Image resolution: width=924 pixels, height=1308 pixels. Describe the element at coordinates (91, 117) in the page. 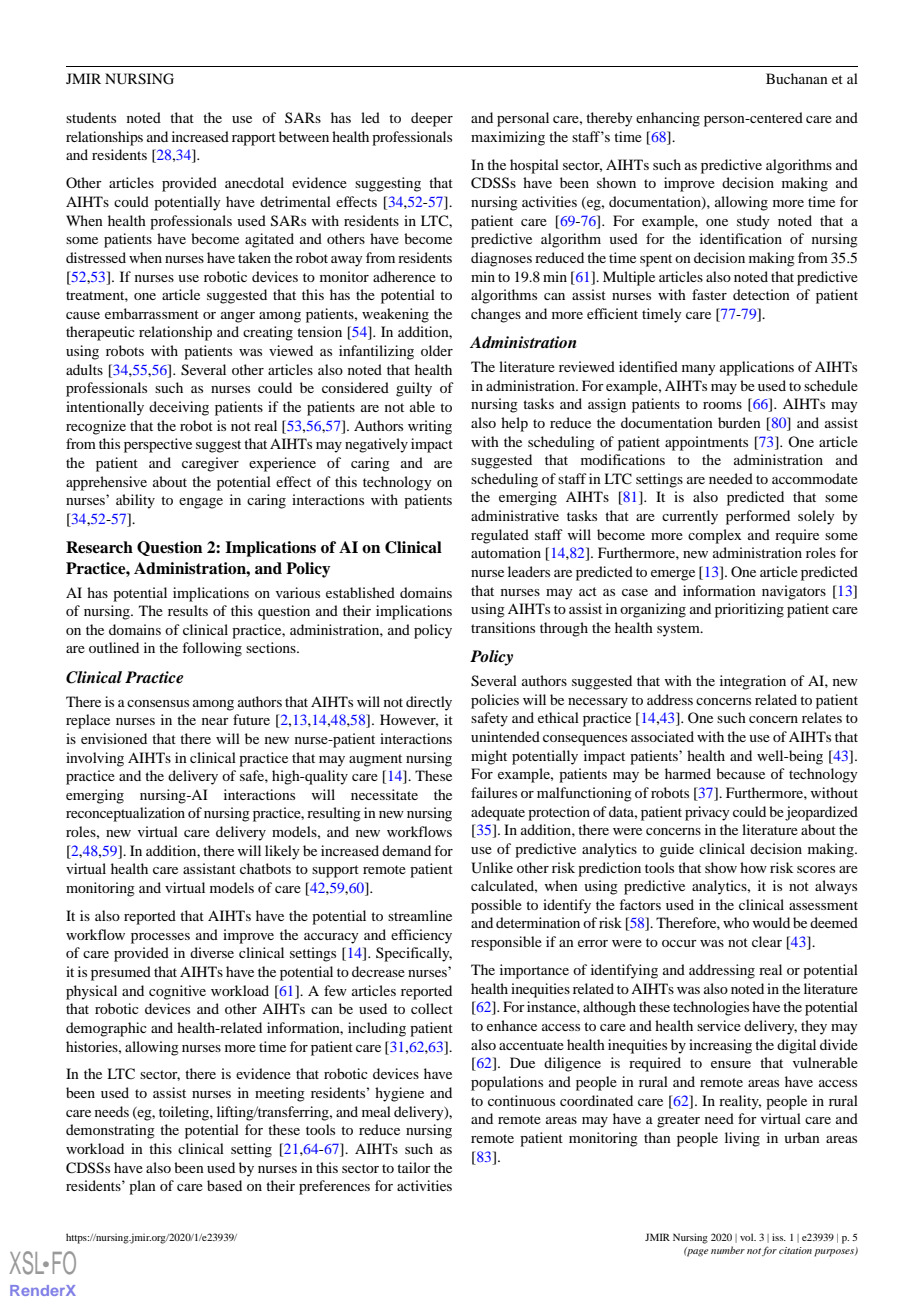

I see `students` at that location.
